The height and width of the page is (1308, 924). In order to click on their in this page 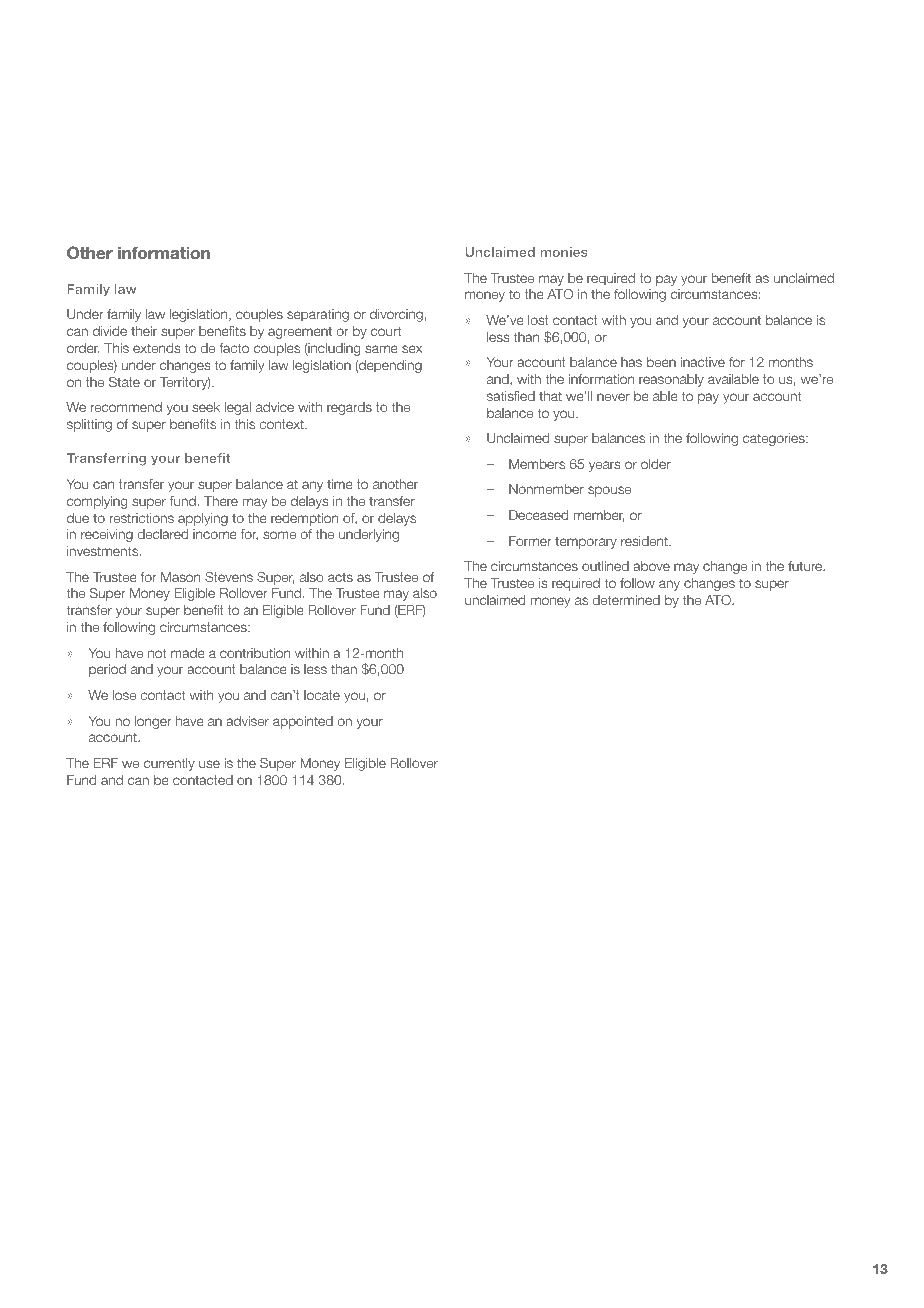, I will do `click(144, 331)`.
